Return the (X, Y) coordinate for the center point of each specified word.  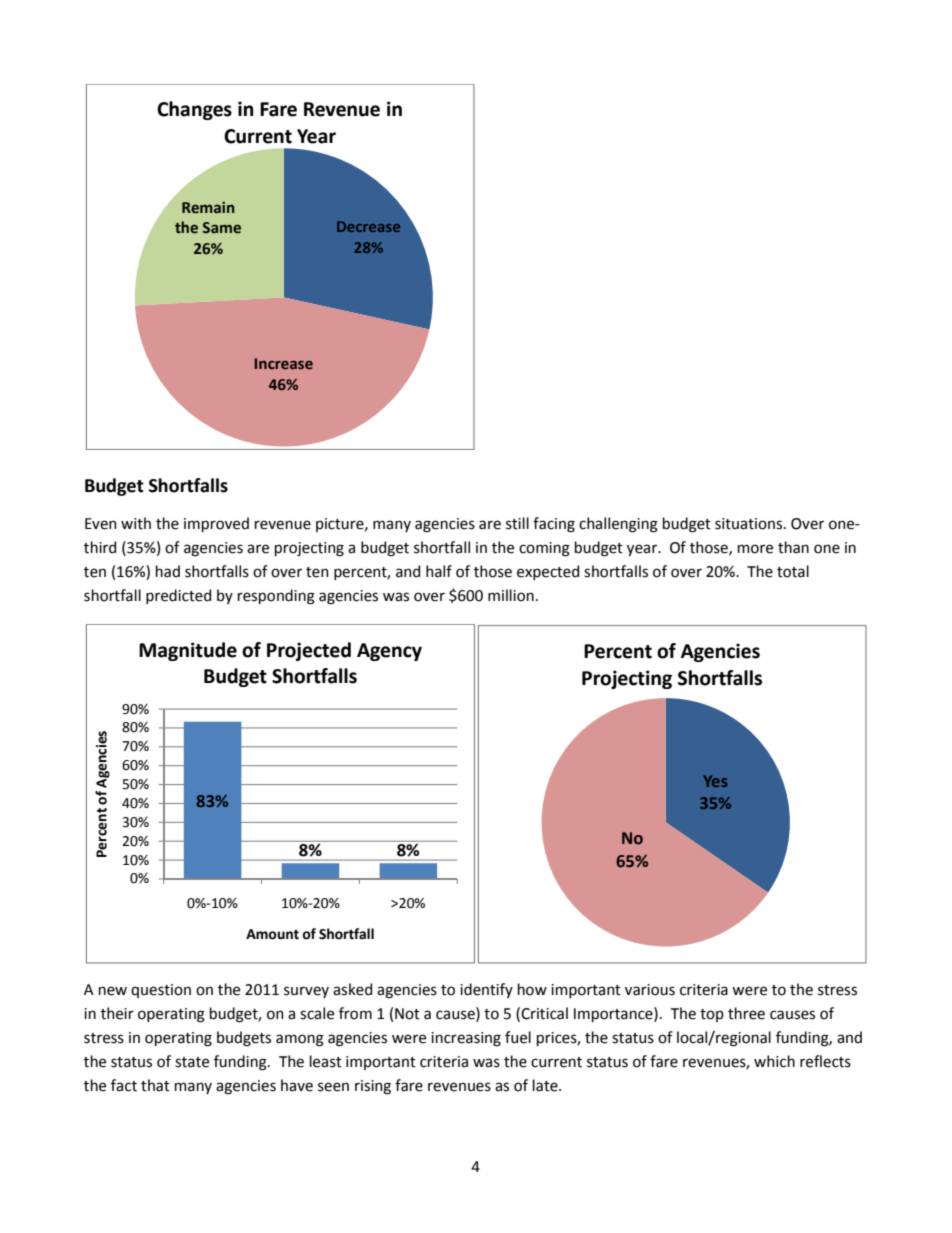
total (793, 571)
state (192, 1062)
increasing (466, 1039)
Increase (284, 363)
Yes (715, 781)
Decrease (368, 226)
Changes (194, 110)
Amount (272, 934)
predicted (178, 596)
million (511, 595)
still (517, 523)
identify (486, 990)
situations (750, 524)
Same (222, 228)
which (774, 1061)
